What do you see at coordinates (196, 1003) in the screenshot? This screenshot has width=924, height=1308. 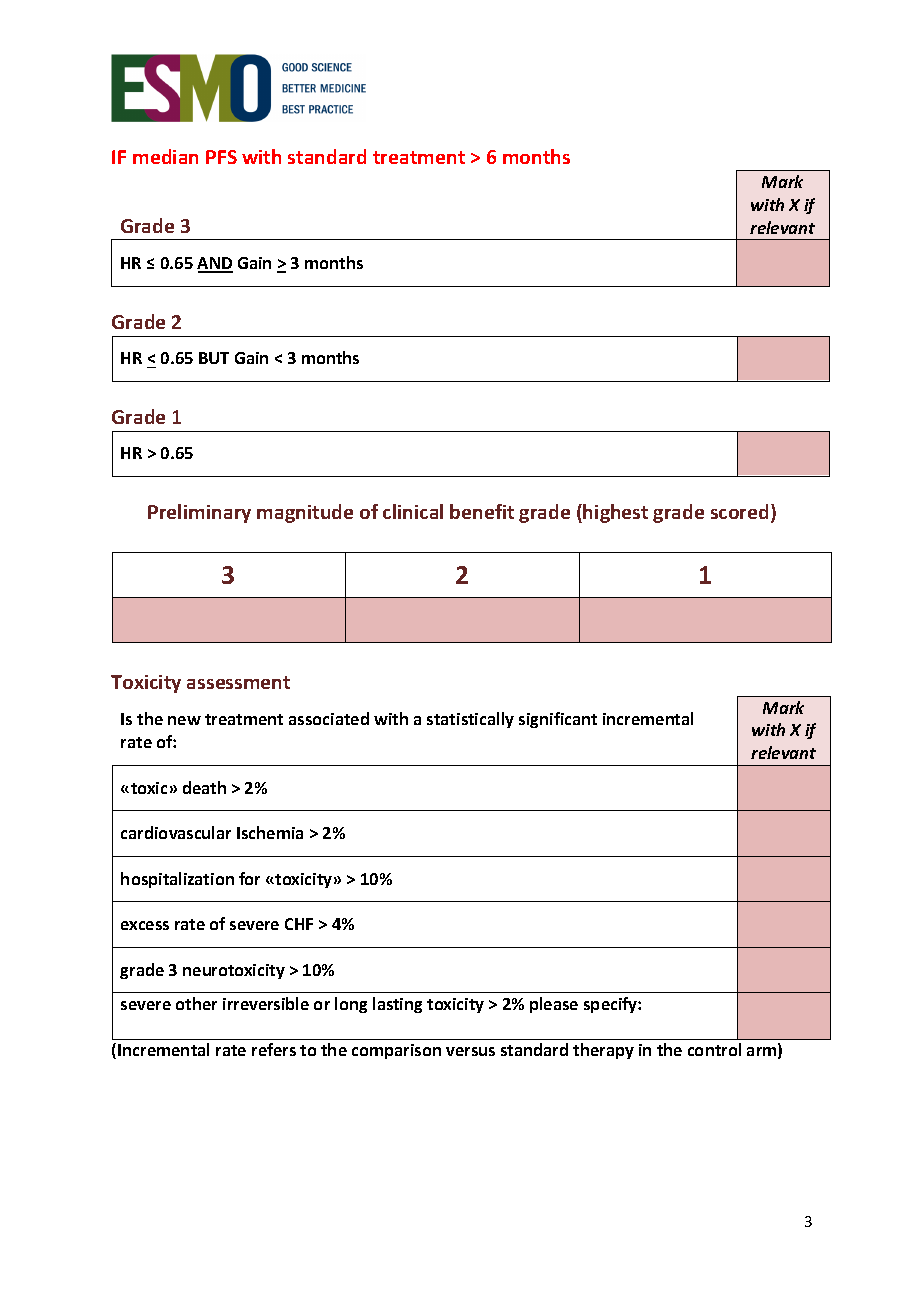 I see `other` at bounding box center [196, 1003].
